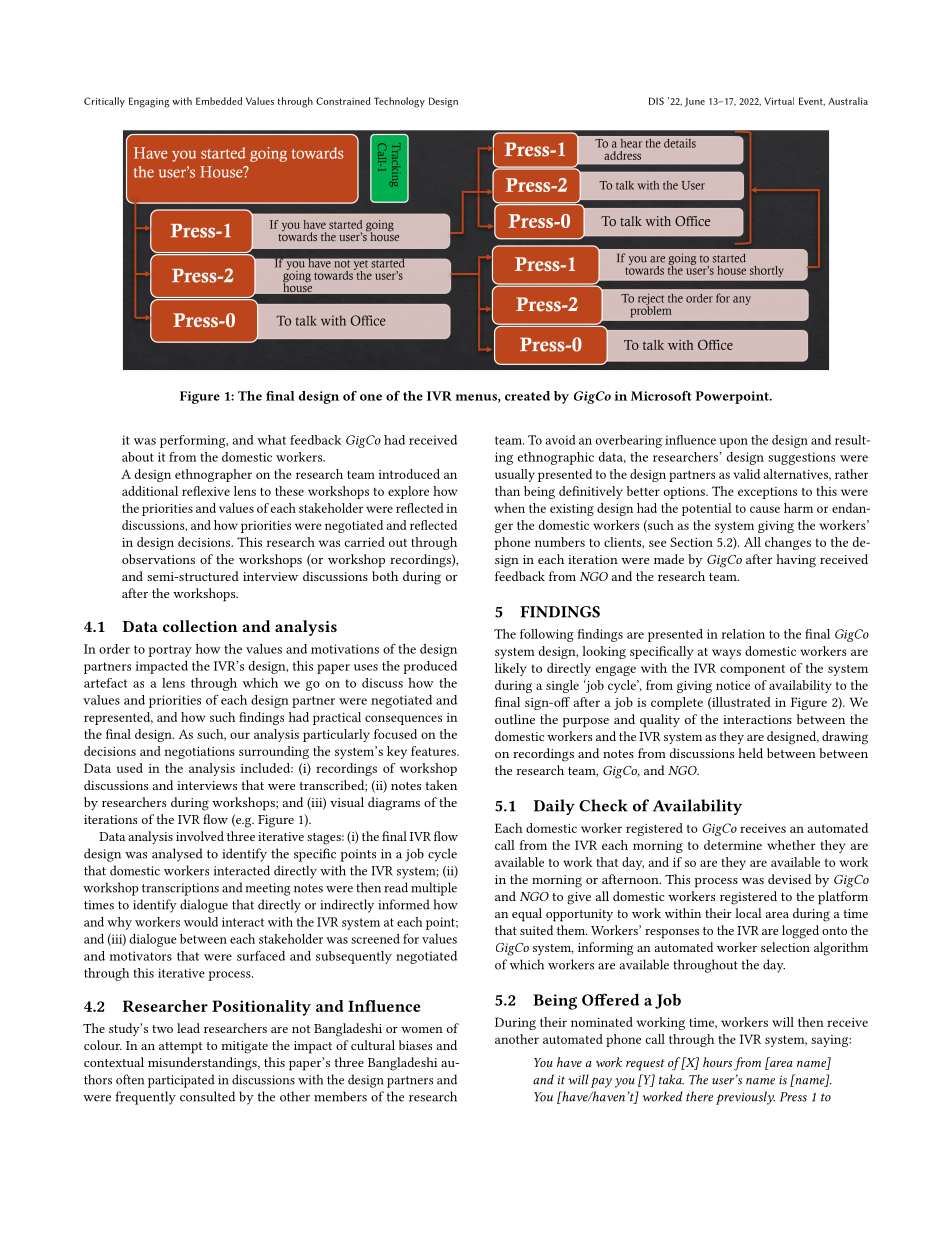 The image size is (952, 1233). I want to click on biases, so click(415, 1045).
